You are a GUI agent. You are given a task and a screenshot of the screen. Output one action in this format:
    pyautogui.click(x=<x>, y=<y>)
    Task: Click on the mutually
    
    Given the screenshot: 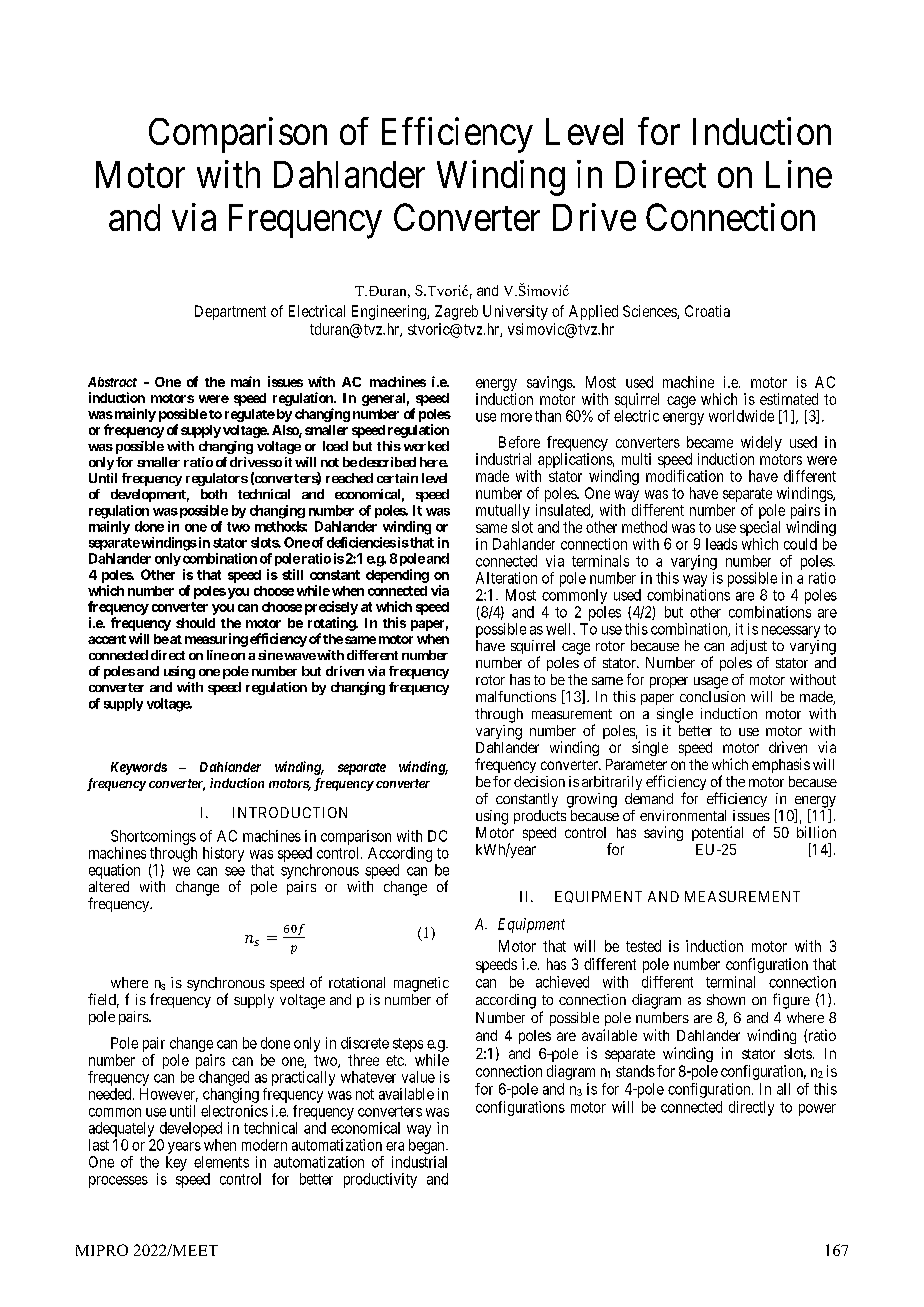 What is the action you would take?
    pyautogui.click(x=503, y=513)
